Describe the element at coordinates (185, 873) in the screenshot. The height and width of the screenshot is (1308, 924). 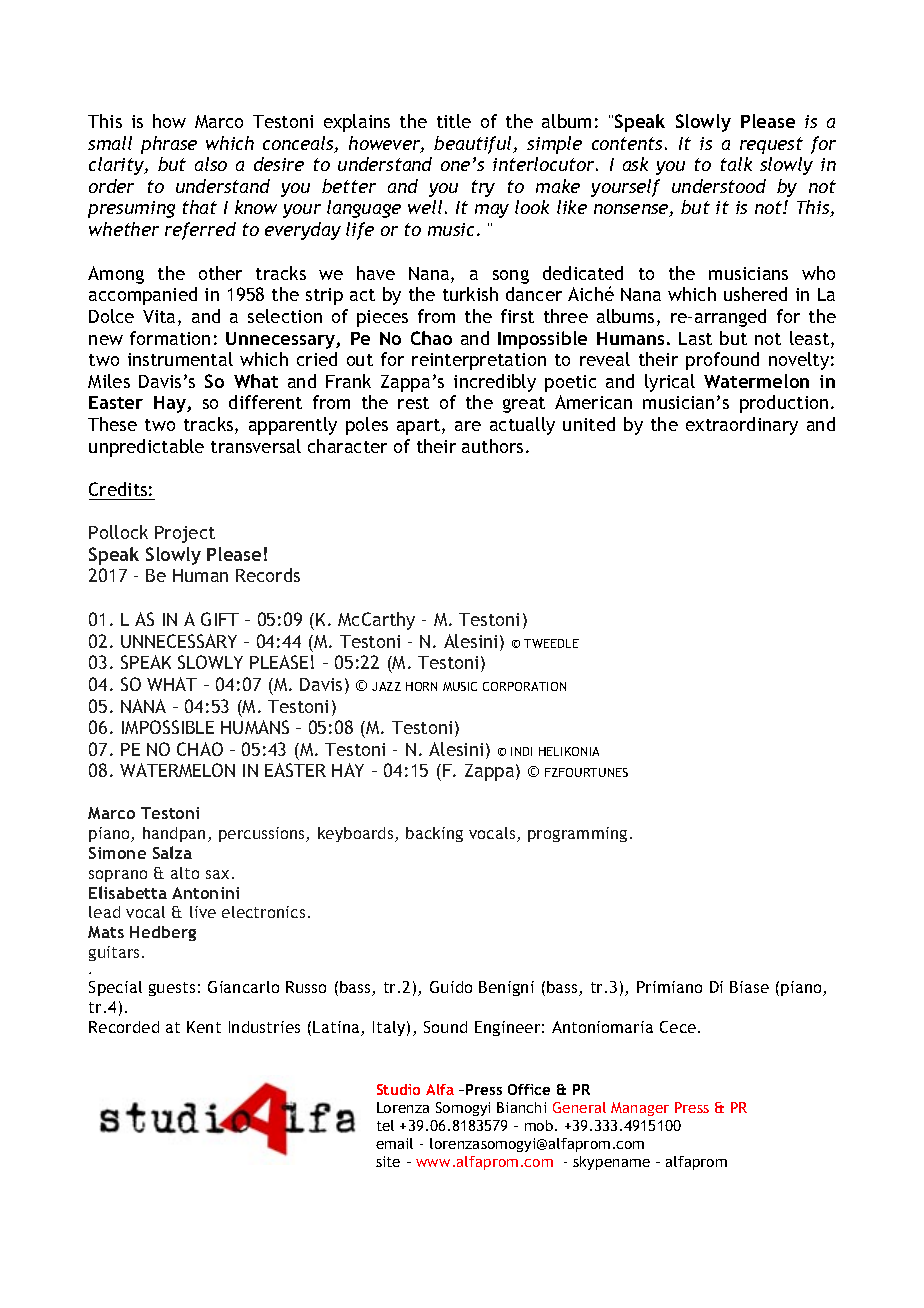
I see `alto` at that location.
